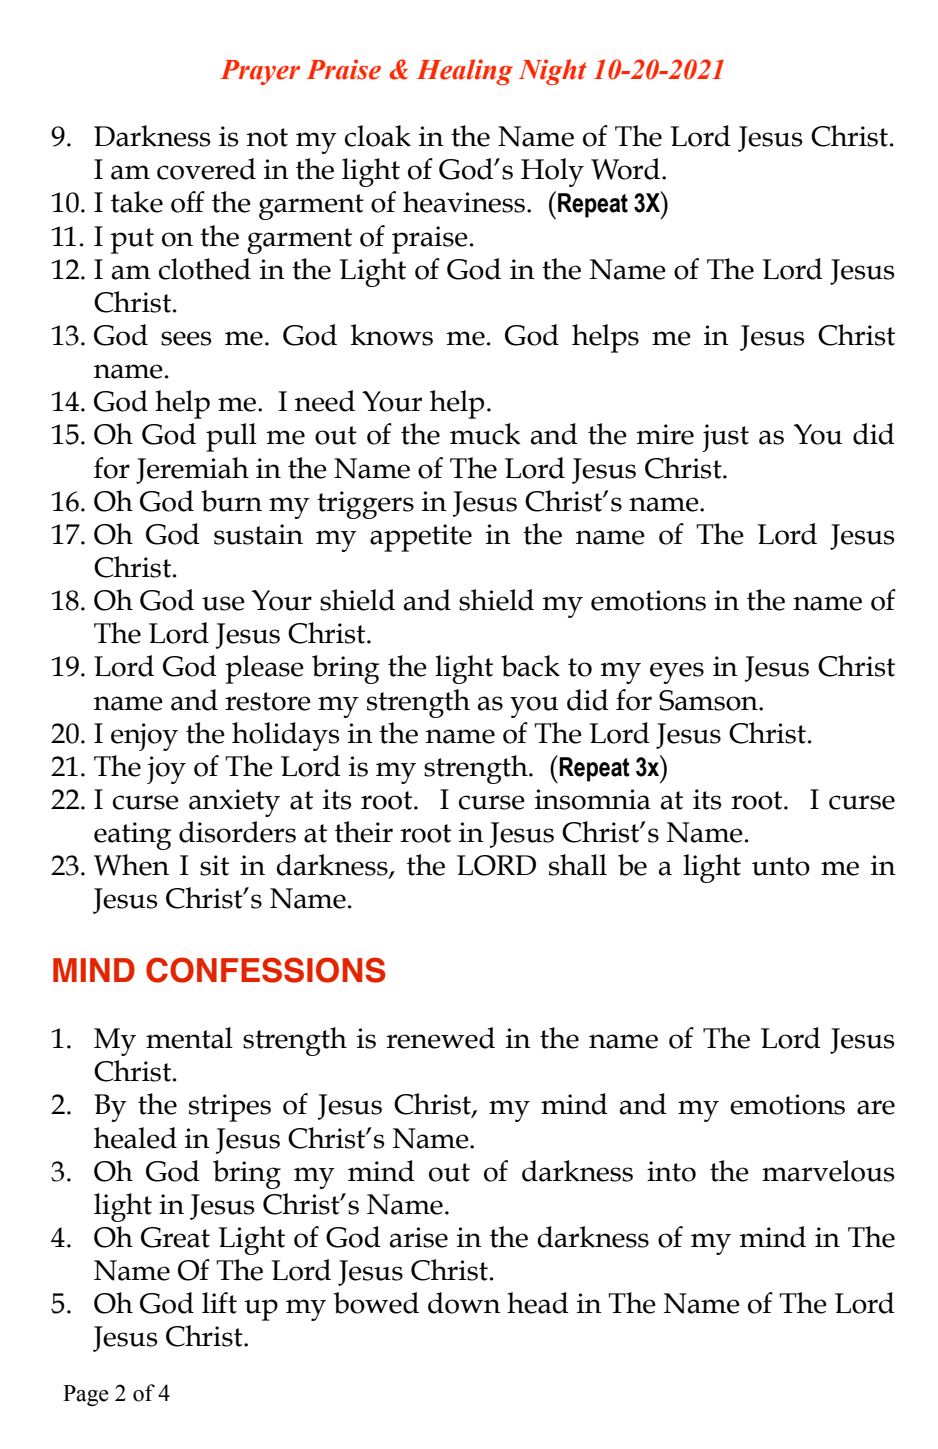  I want to click on muck, so click(485, 434).
